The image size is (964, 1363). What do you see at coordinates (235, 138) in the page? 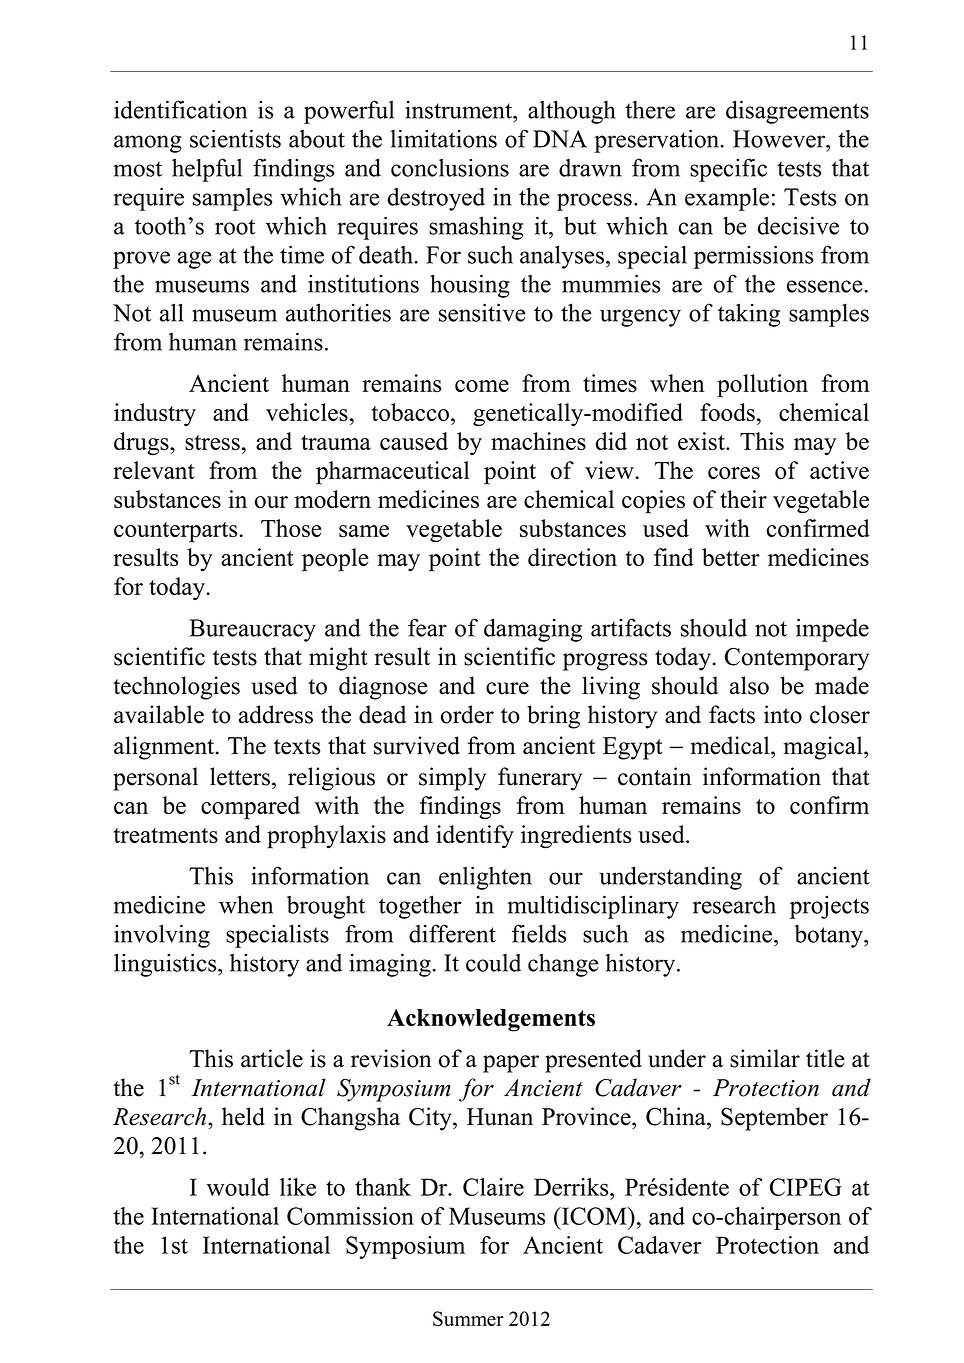
I see `scientists` at bounding box center [235, 138].
